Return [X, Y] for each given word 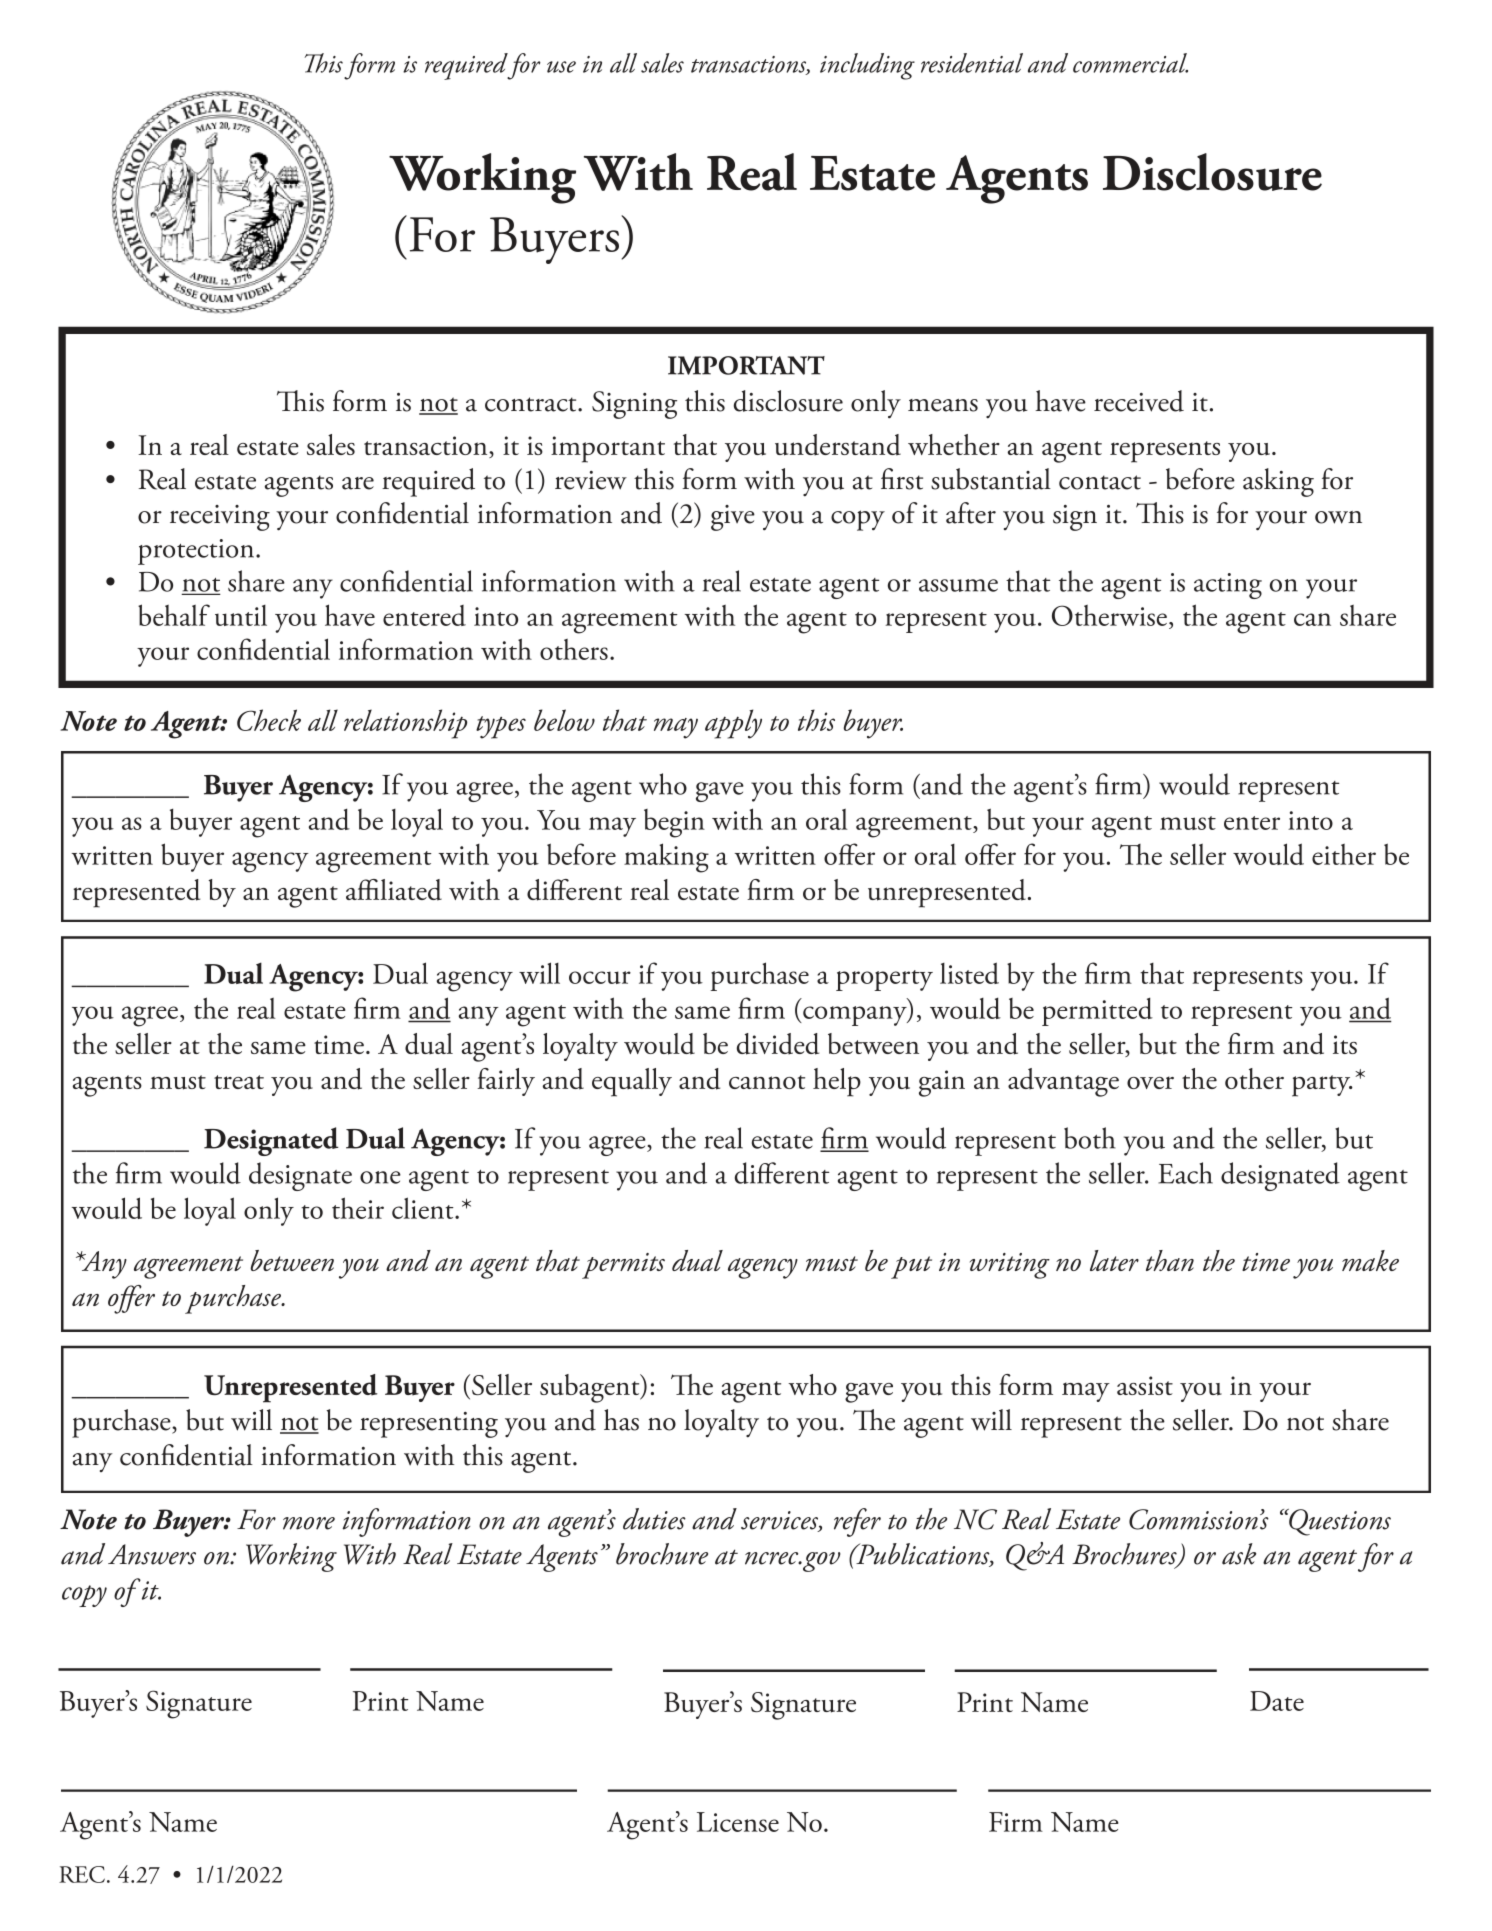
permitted [1097, 1011]
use [561, 67]
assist [1145, 1385]
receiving [220, 518]
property [884, 980]
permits [623, 1266]
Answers [152, 1554]
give [733, 518]
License [738, 1822]
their [358, 1208]
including [867, 66]
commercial [1130, 63]
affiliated [394, 890]
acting [1228, 586]
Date [1277, 1701]
